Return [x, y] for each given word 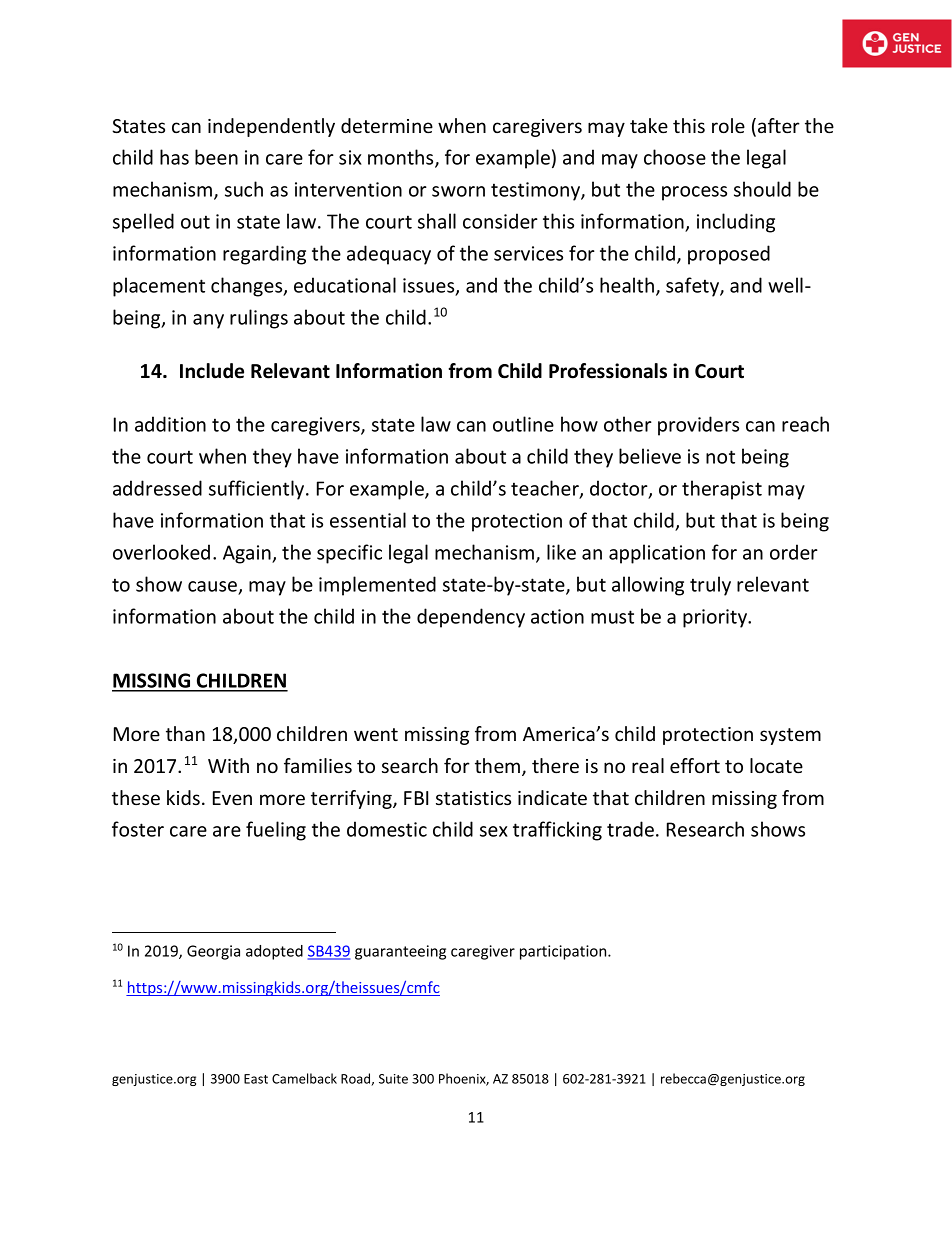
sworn [458, 191]
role [728, 125]
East [256, 1079]
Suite [393, 1079]
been [216, 157]
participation [564, 952]
